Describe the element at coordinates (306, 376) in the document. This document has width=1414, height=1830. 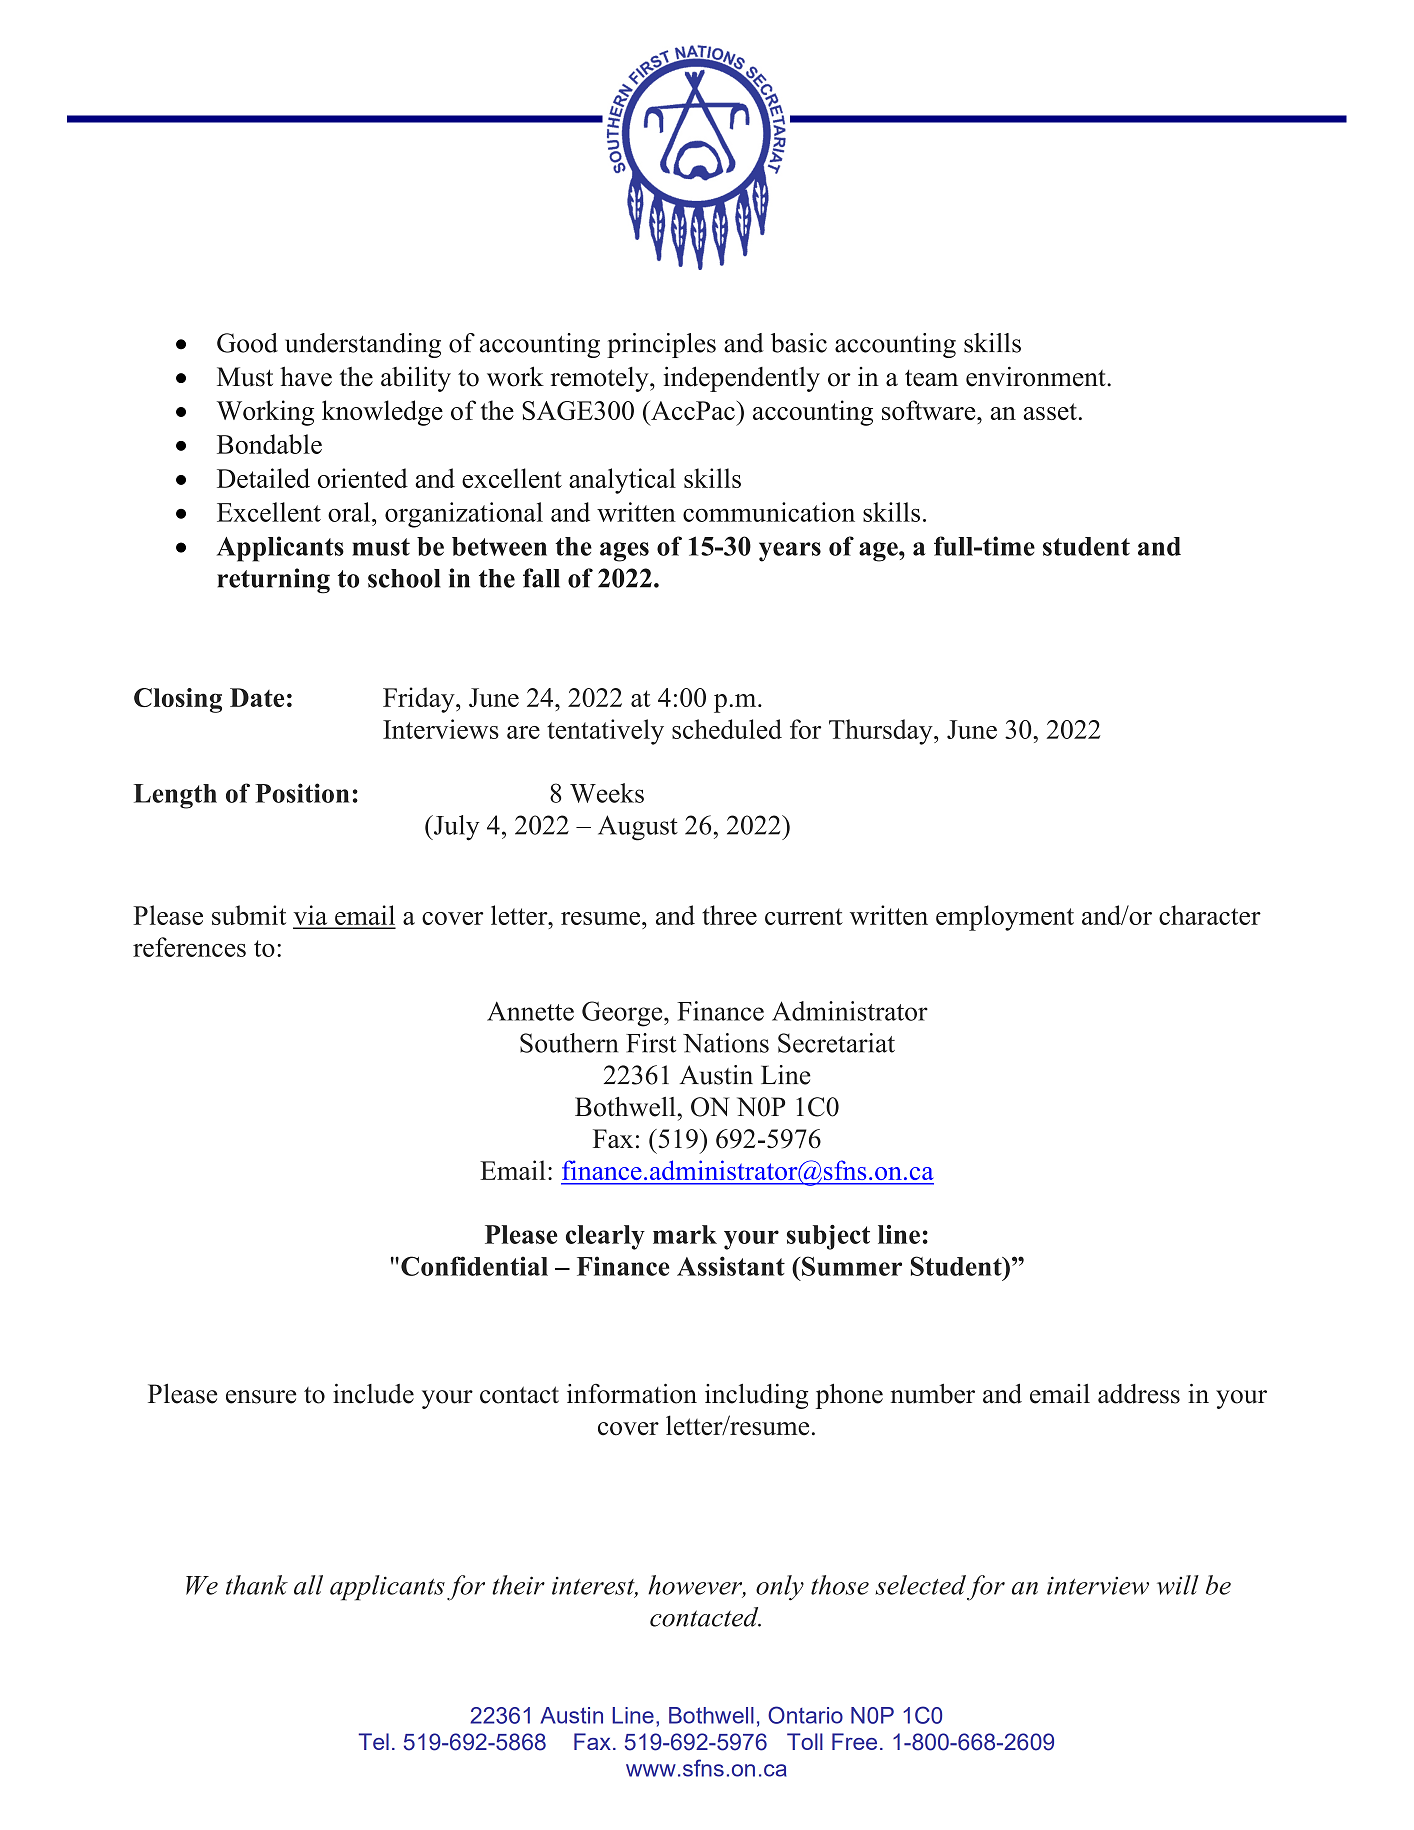
I see `have` at that location.
